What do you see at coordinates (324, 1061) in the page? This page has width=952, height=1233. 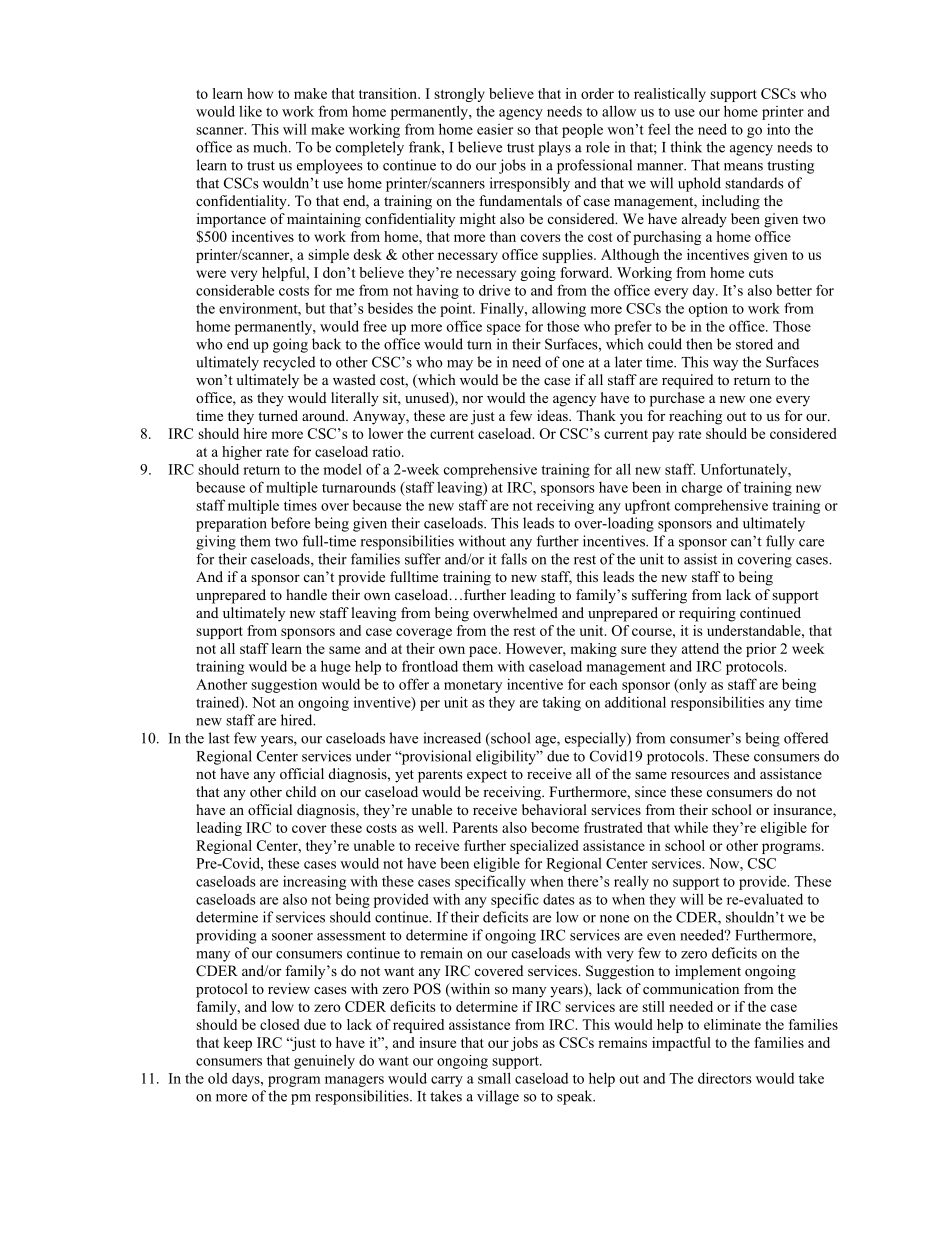 I see `genuinely` at bounding box center [324, 1061].
